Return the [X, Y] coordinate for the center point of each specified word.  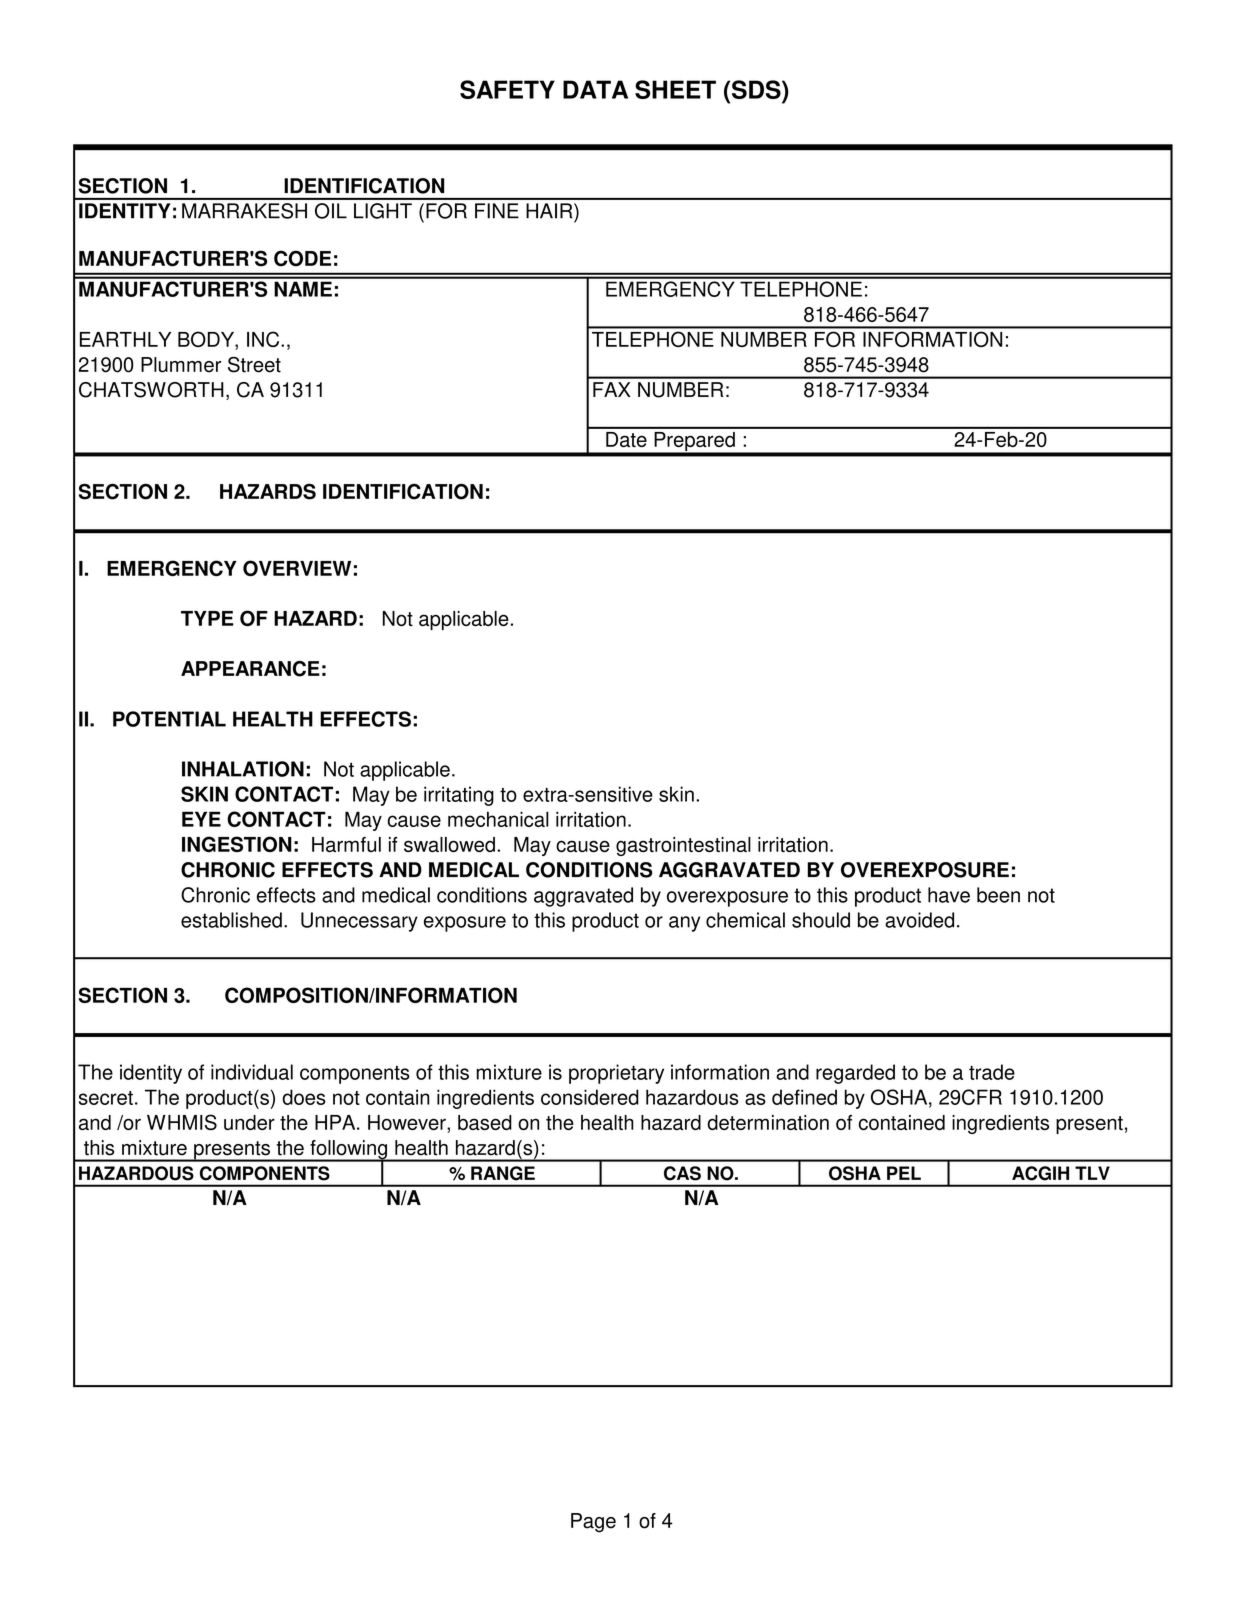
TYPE [207, 618]
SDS [756, 89]
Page [593, 1523]
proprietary [616, 1074]
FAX [612, 389]
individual [252, 1072]
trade [992, 1072]
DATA [595, 89]
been [998, 895]
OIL [331, 211]
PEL [904, 1173]
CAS [682, 1173]
